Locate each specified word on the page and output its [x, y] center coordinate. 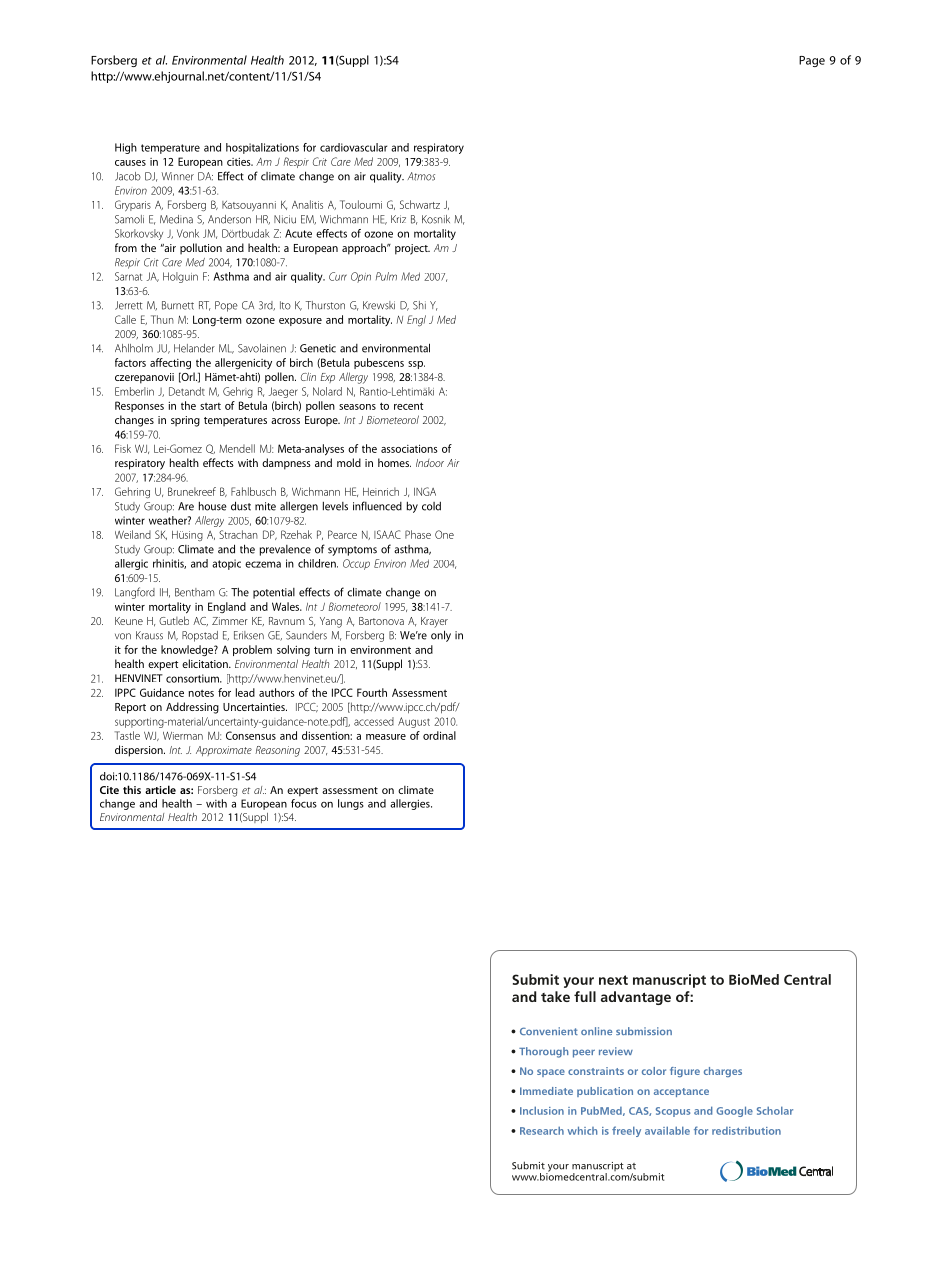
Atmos [421, 176]
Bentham [194, 592]
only [441, 636]
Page [812, 61]
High [126, 148]
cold [431, 506]
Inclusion [542, 1110]
